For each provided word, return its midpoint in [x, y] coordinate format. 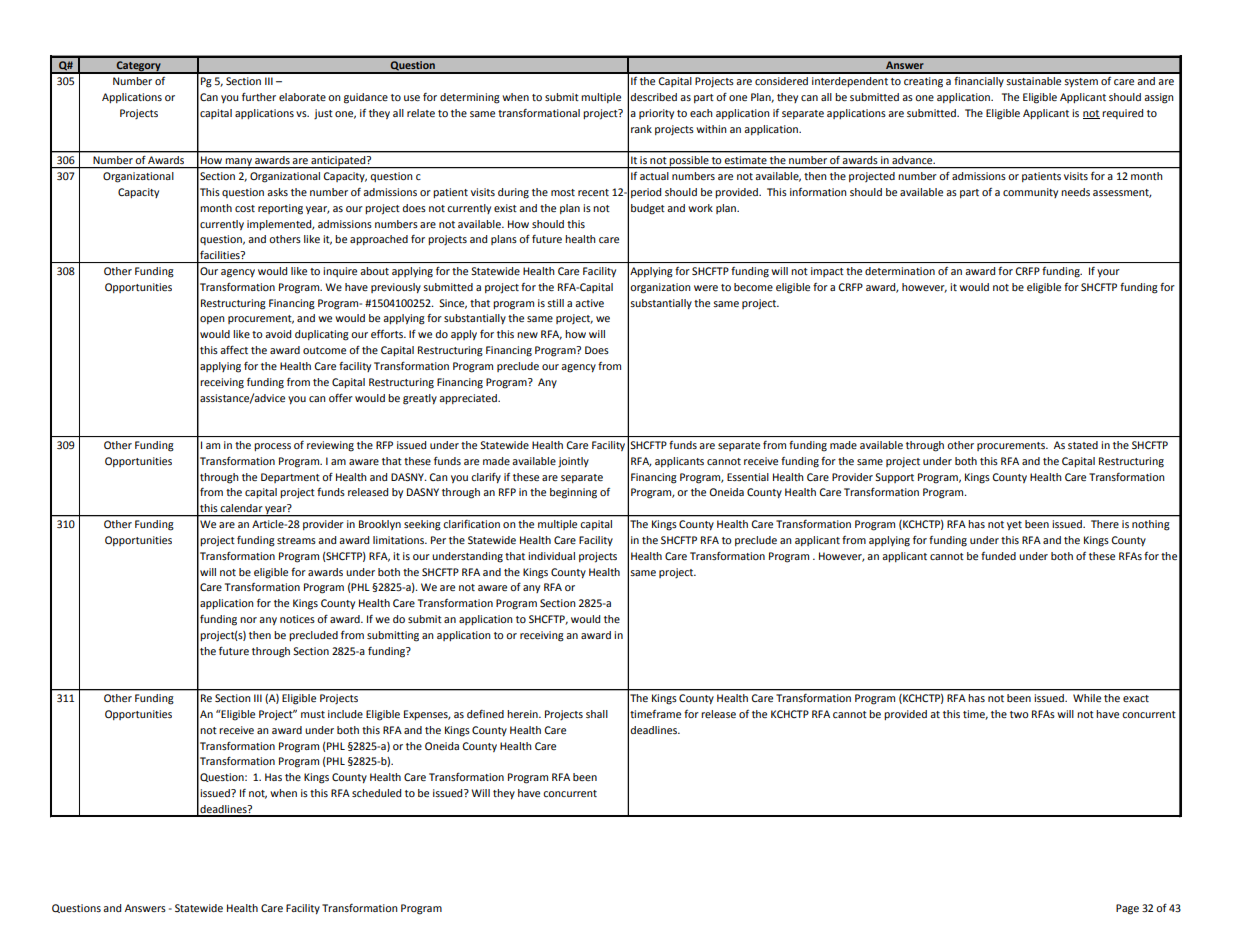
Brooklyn [380, 525]
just [323, 114]
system [1081, 82]
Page [1127, 909]
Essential [748, 477]
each [701, 113]
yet [1014, 525]
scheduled [376, 793]
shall [597, 714]
